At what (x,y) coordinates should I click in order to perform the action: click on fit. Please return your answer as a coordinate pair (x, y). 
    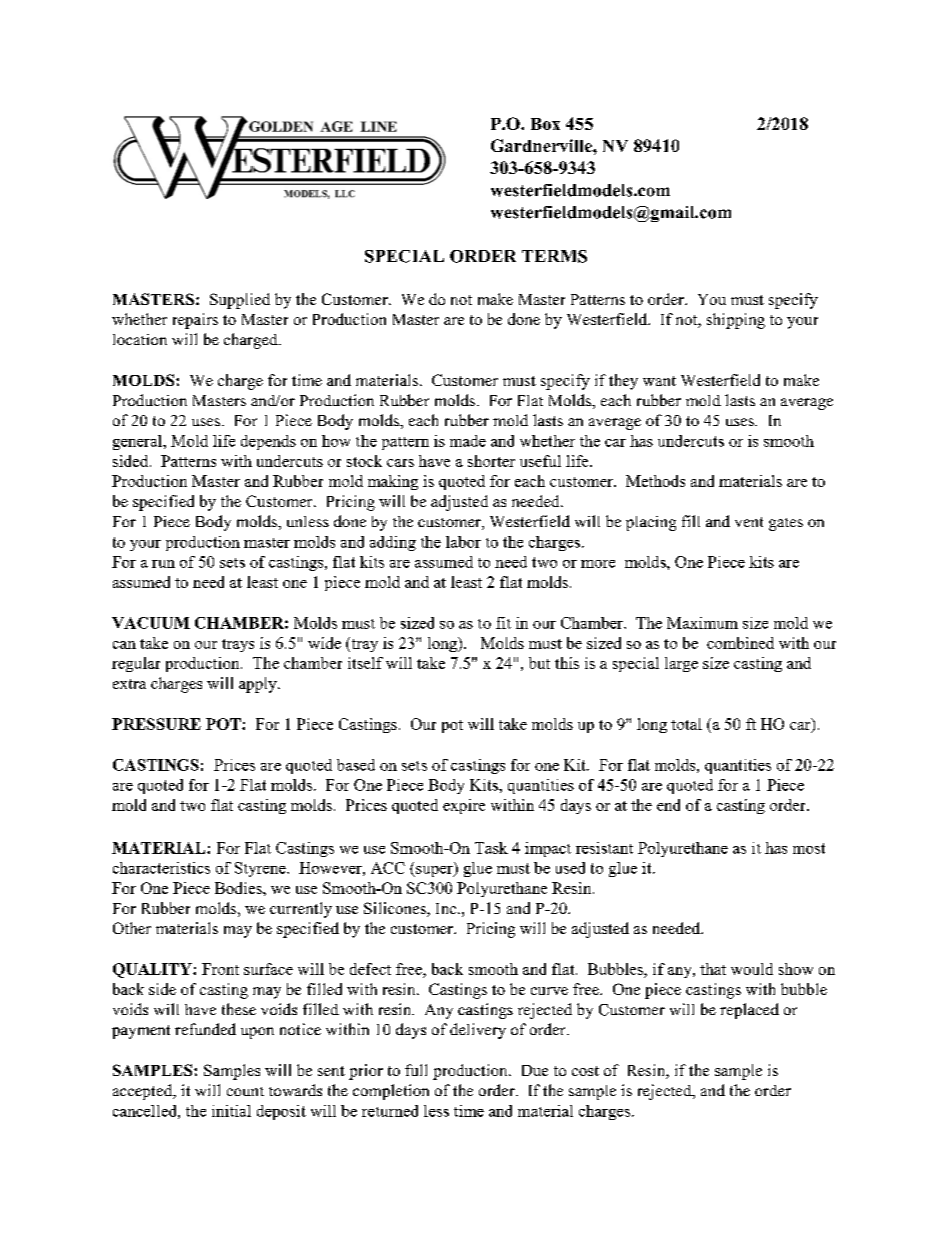
    Looking at the image, I should click on (503, 623).
